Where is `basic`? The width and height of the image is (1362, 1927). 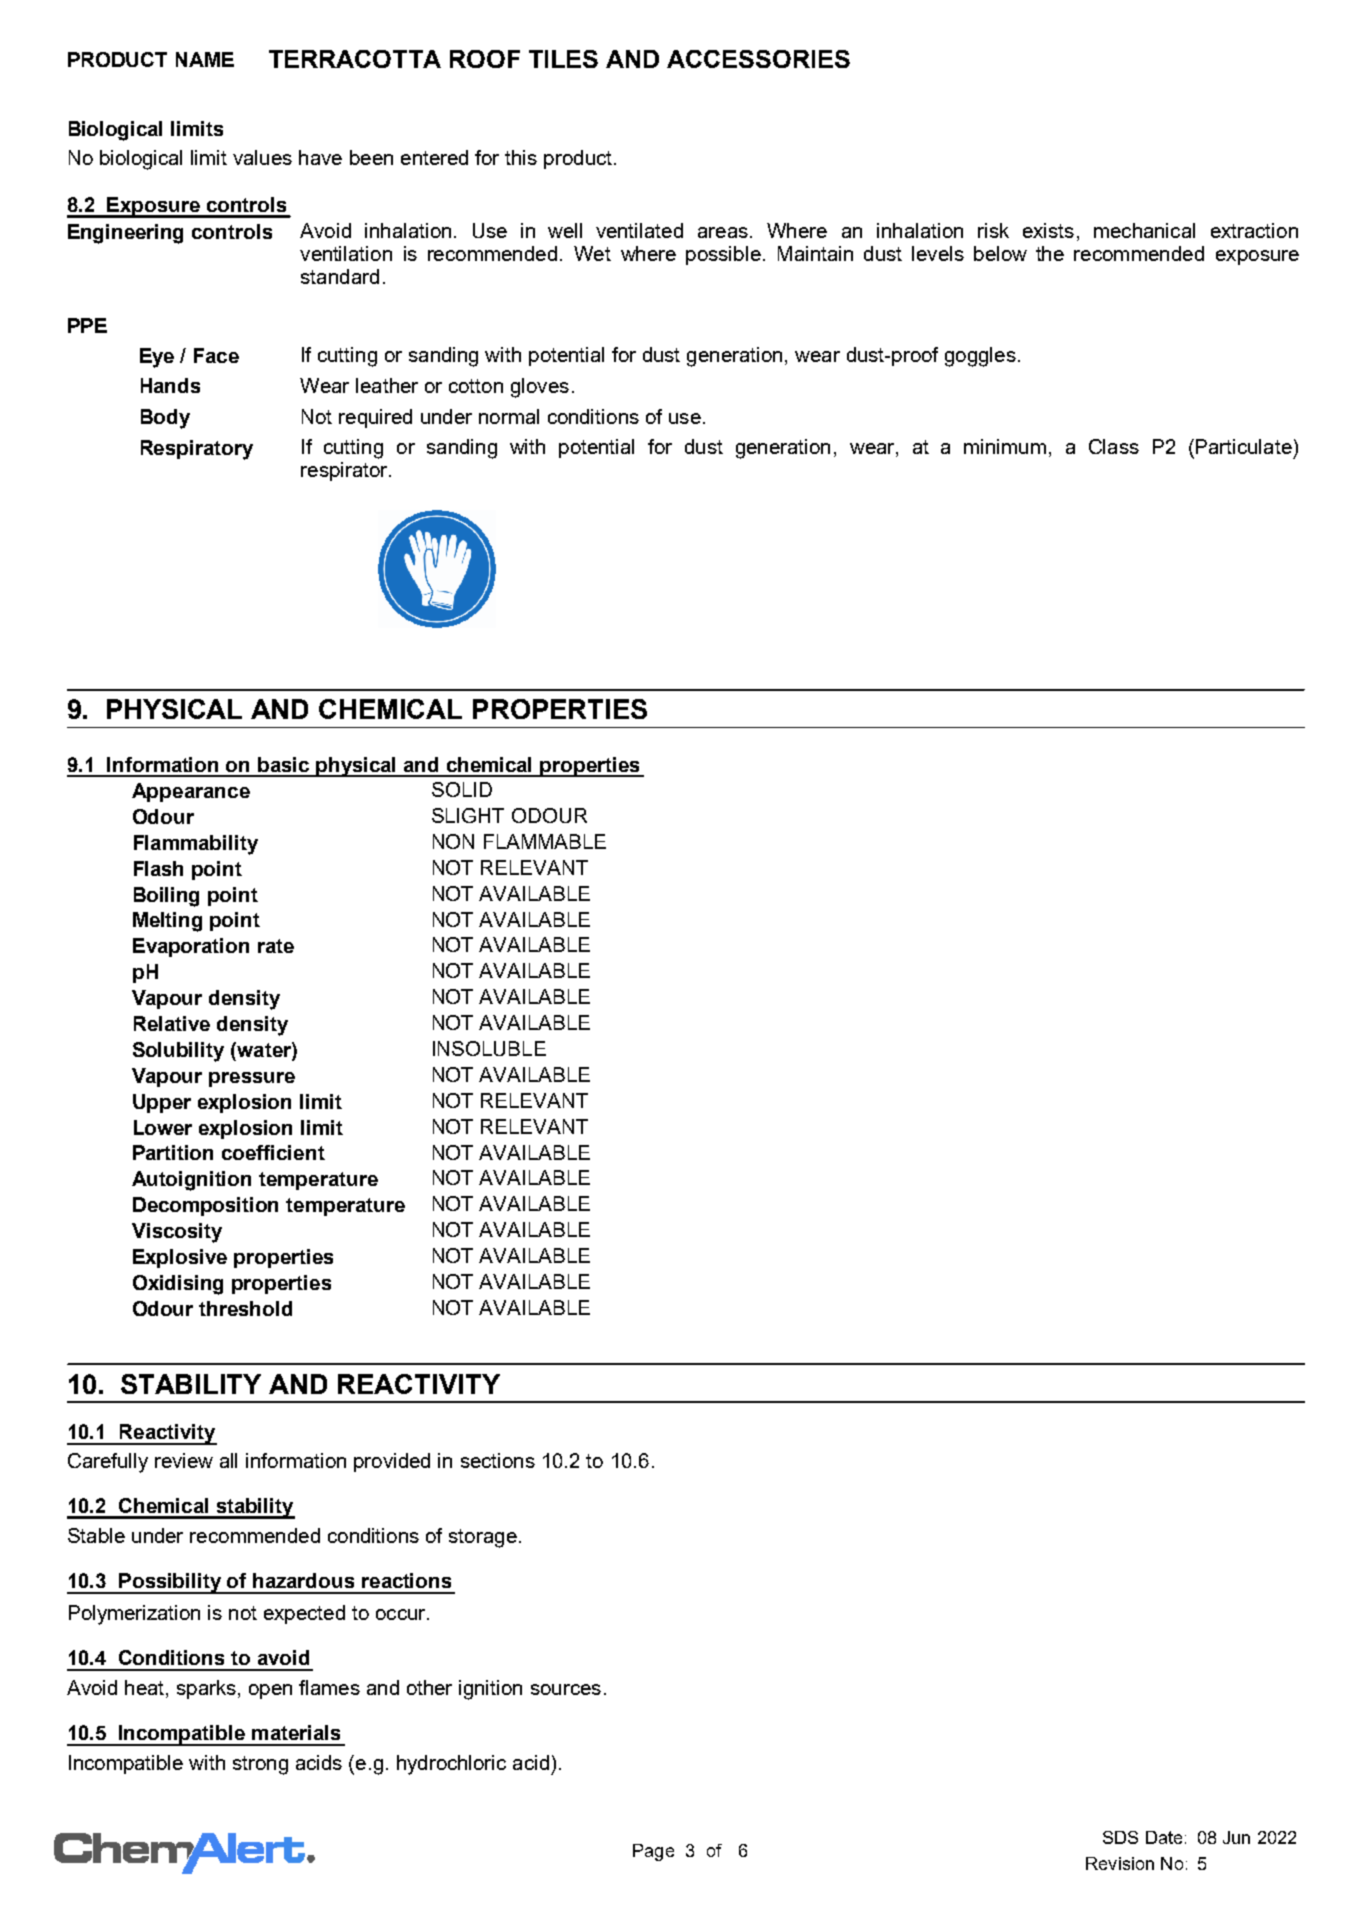 basic is located at coordinates (283, 764).
